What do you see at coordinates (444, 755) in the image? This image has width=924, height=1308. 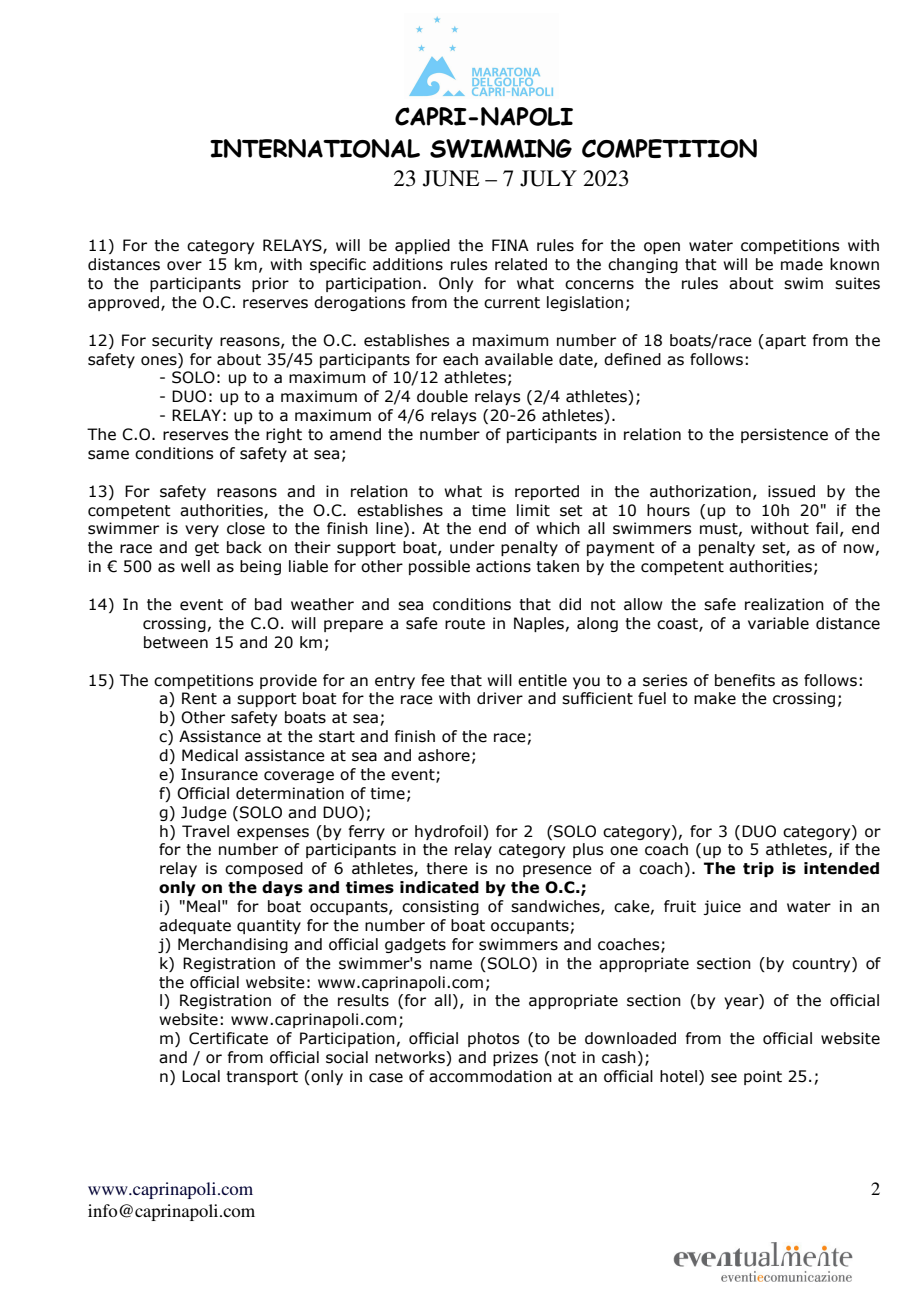 I see `ashore` at bounding box center [444, 755].
